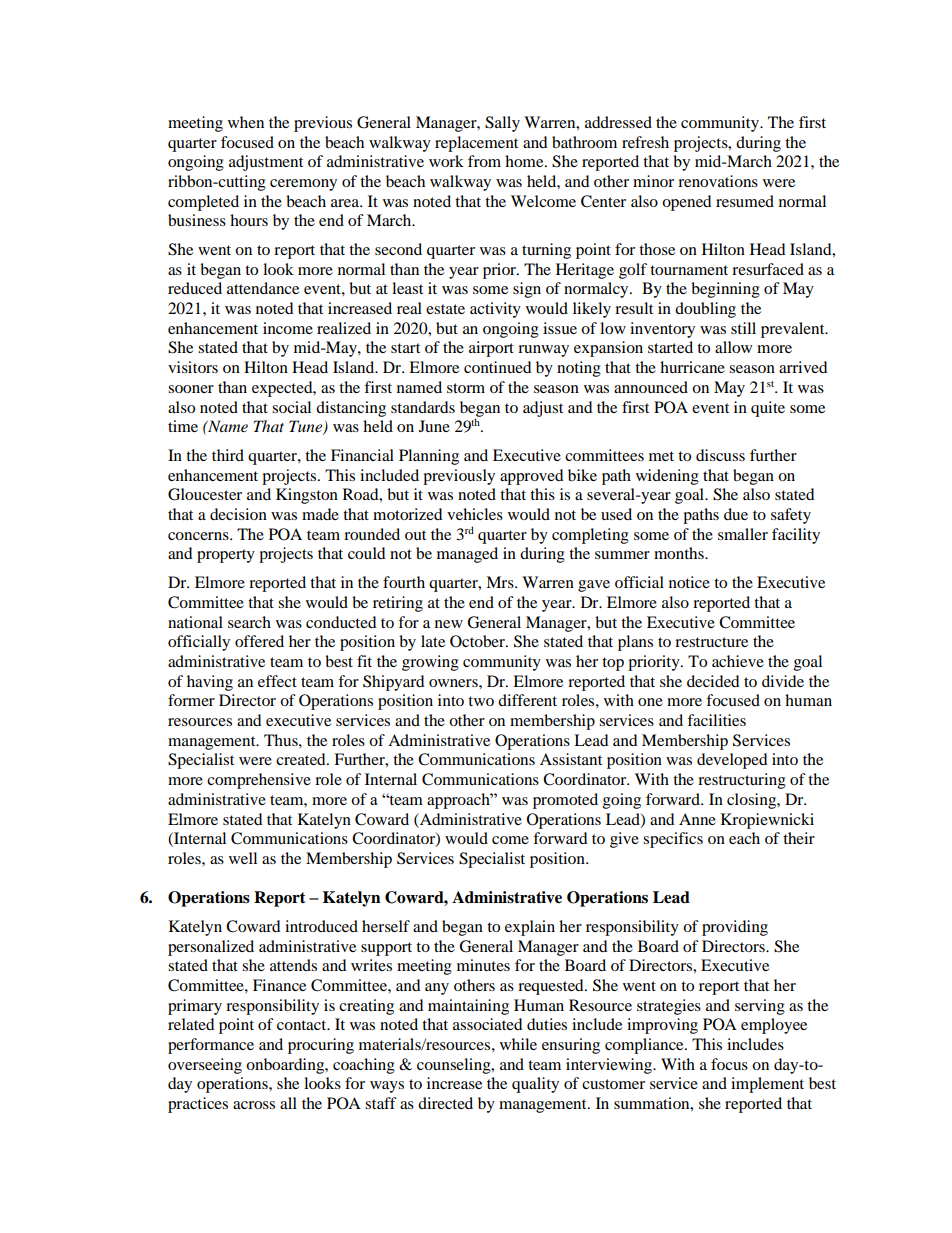 The height and width of the document is (1233, 952). I want to click on from, so click(484, 161).
